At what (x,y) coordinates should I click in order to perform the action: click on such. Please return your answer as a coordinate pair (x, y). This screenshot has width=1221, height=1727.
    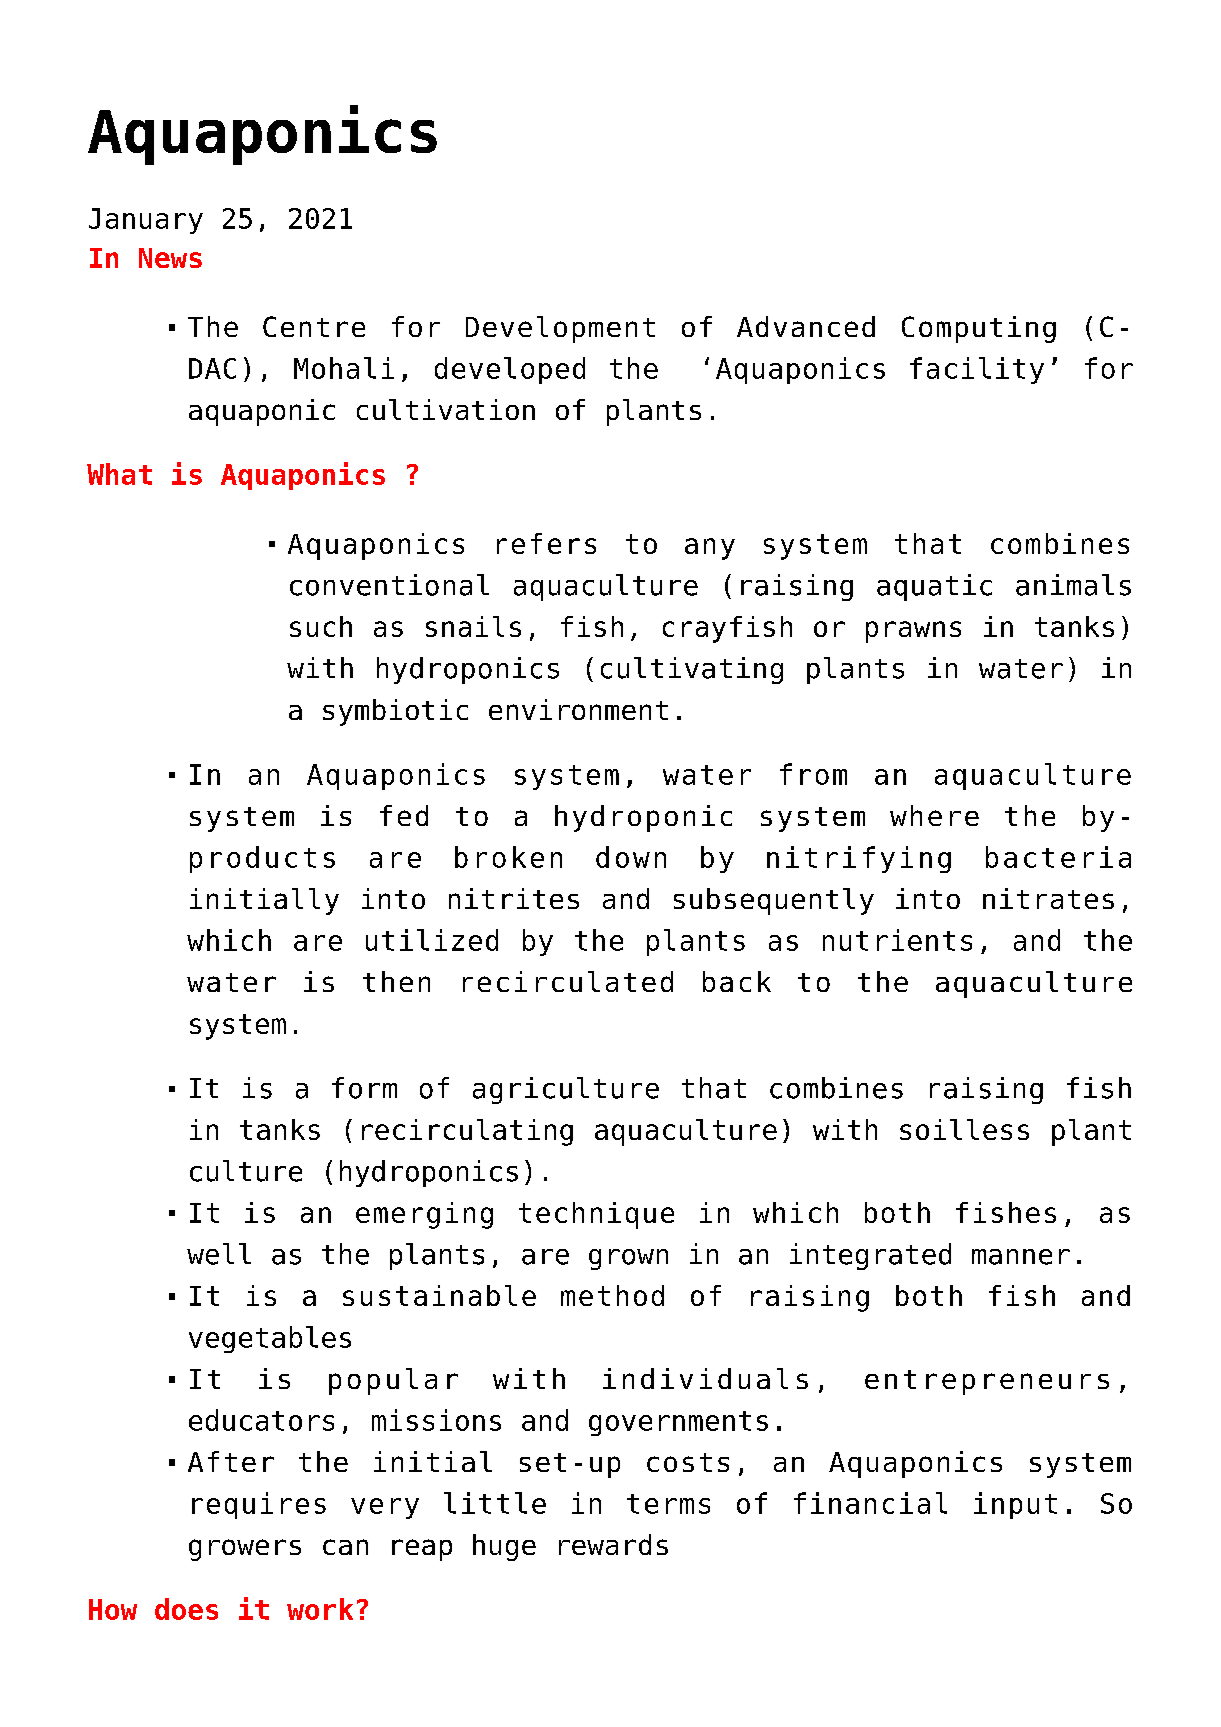
    Looking at the image, I should click on (321, 626).
